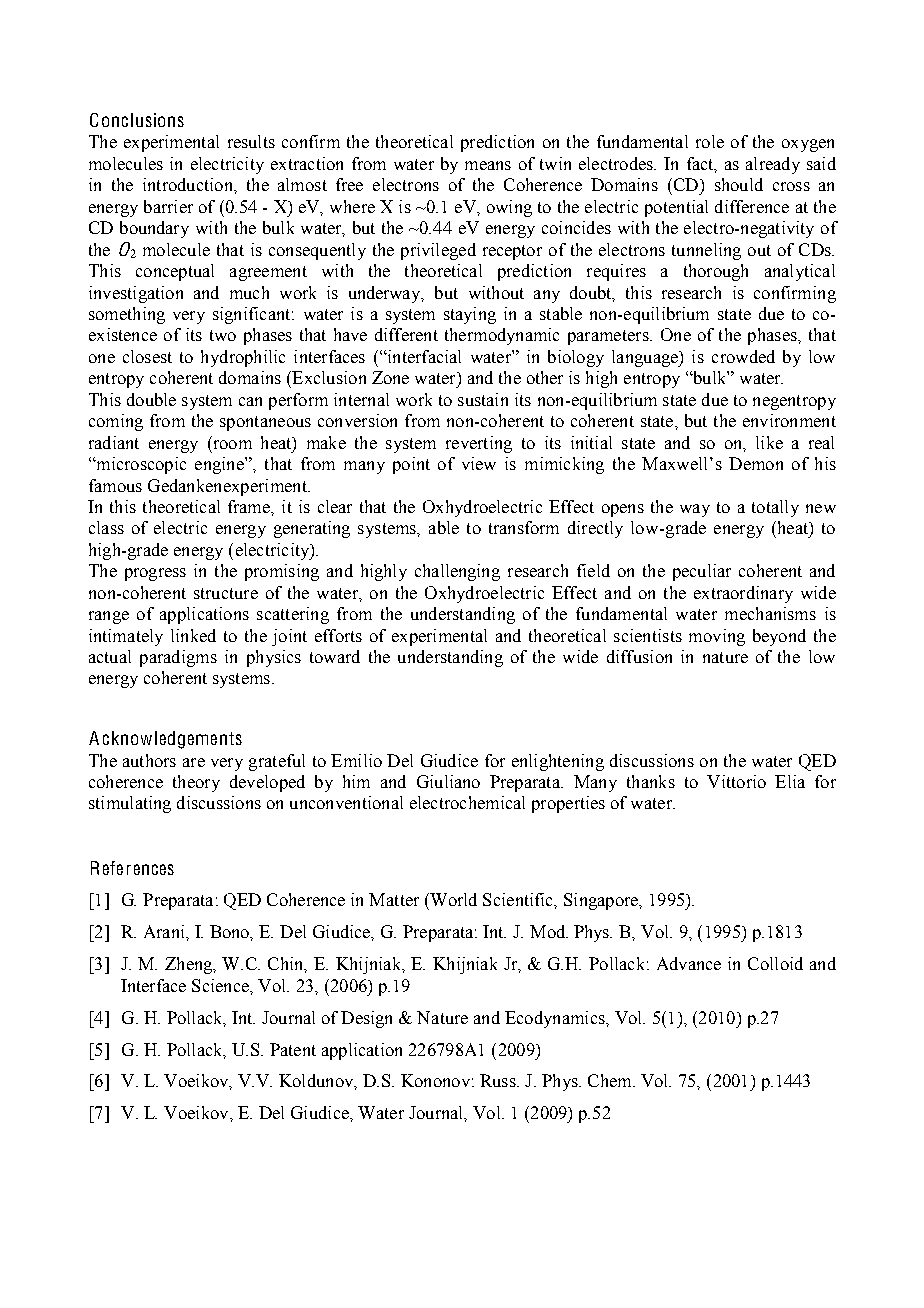 This screenshot has height=1308, width=924. I want to click on means, so click(488, 165).
